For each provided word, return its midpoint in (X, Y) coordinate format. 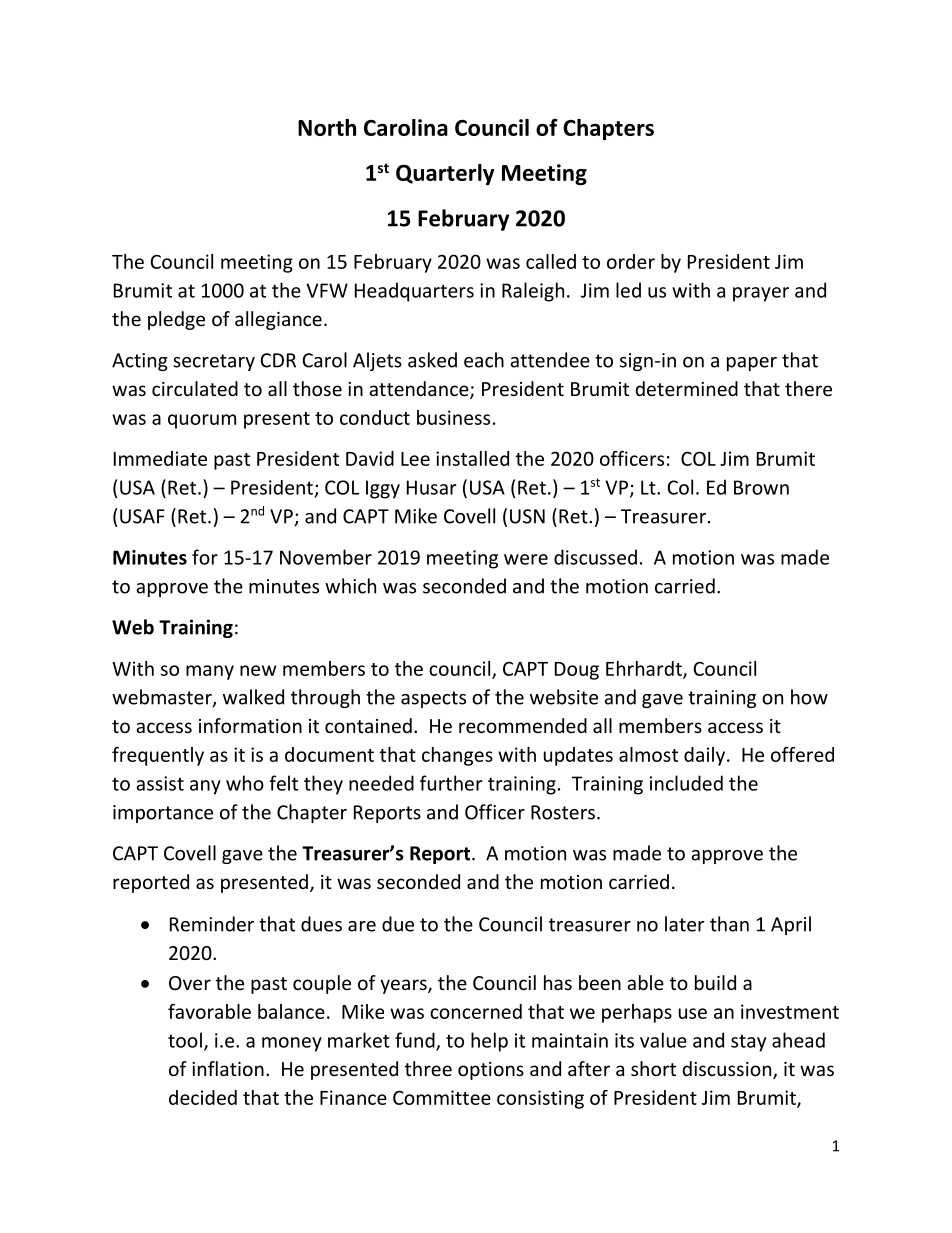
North (327, 127)
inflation (228, 1068)
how (809, 697)
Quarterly (445, 174)
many (210, 672)
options (491, 1071)
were (526, 559)
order (631, 261)
